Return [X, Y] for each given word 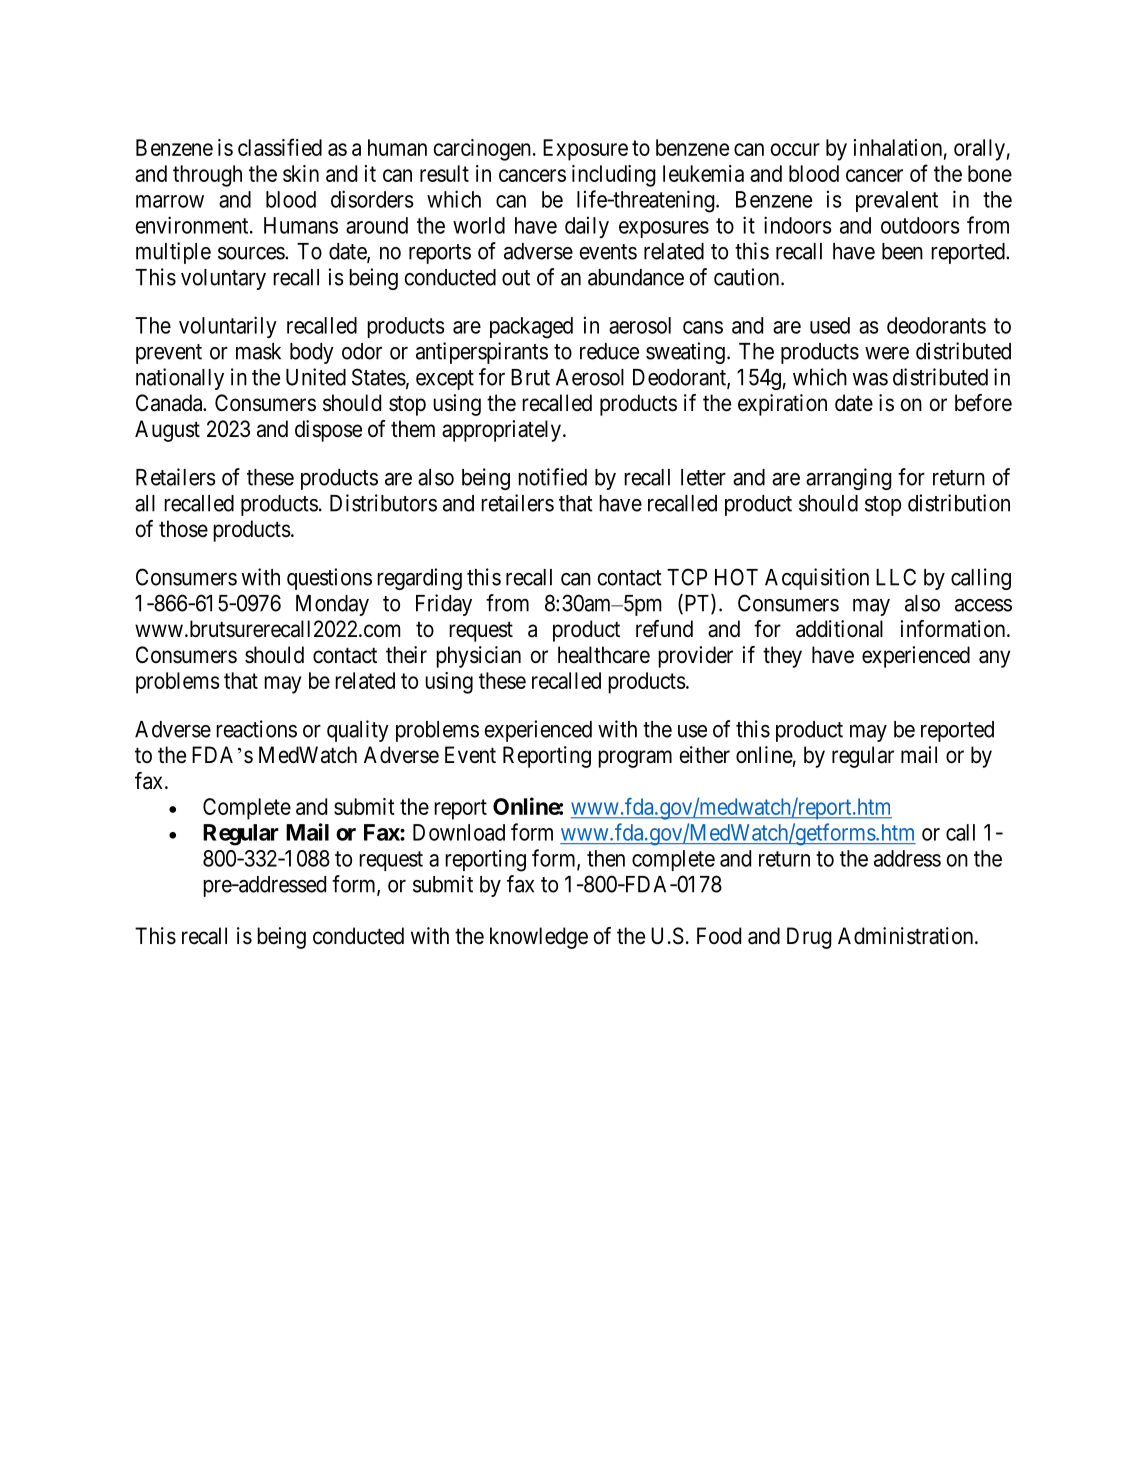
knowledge [539, 938]
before [983, 403]
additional [839, 629]
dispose [328, 431]
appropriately [501, 431]
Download [459, 832]
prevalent [897, 201]
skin [301, 173]
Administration [907, 936]
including [614, 176]
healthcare [604, 655]
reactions [256, 729]
